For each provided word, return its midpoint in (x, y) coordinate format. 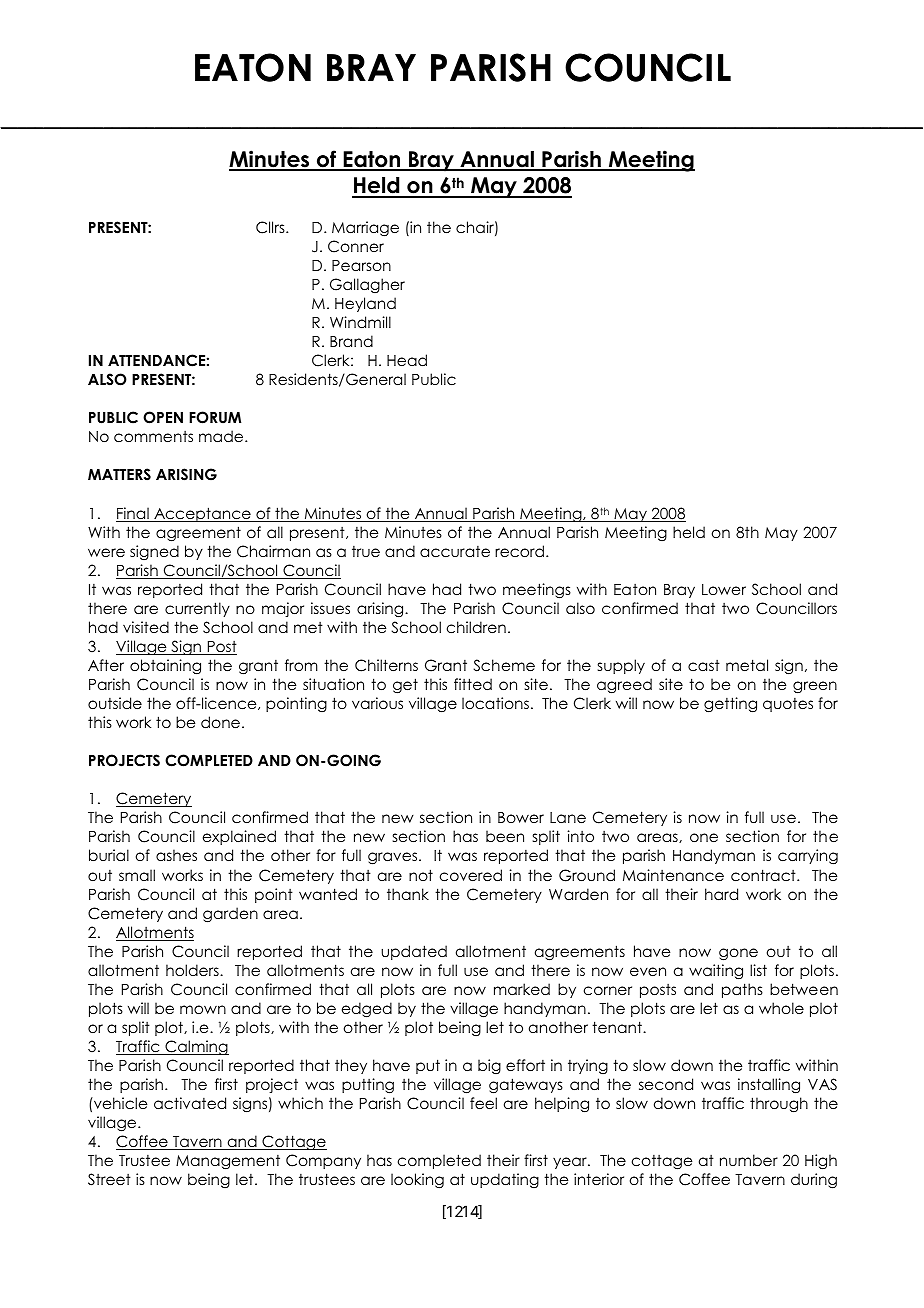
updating (505, 1180)
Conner (356, 246)
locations (495, 703)
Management (228, 1162)
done (220, 722)
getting (730, 704)
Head (407, 360)
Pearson (361, 265)
